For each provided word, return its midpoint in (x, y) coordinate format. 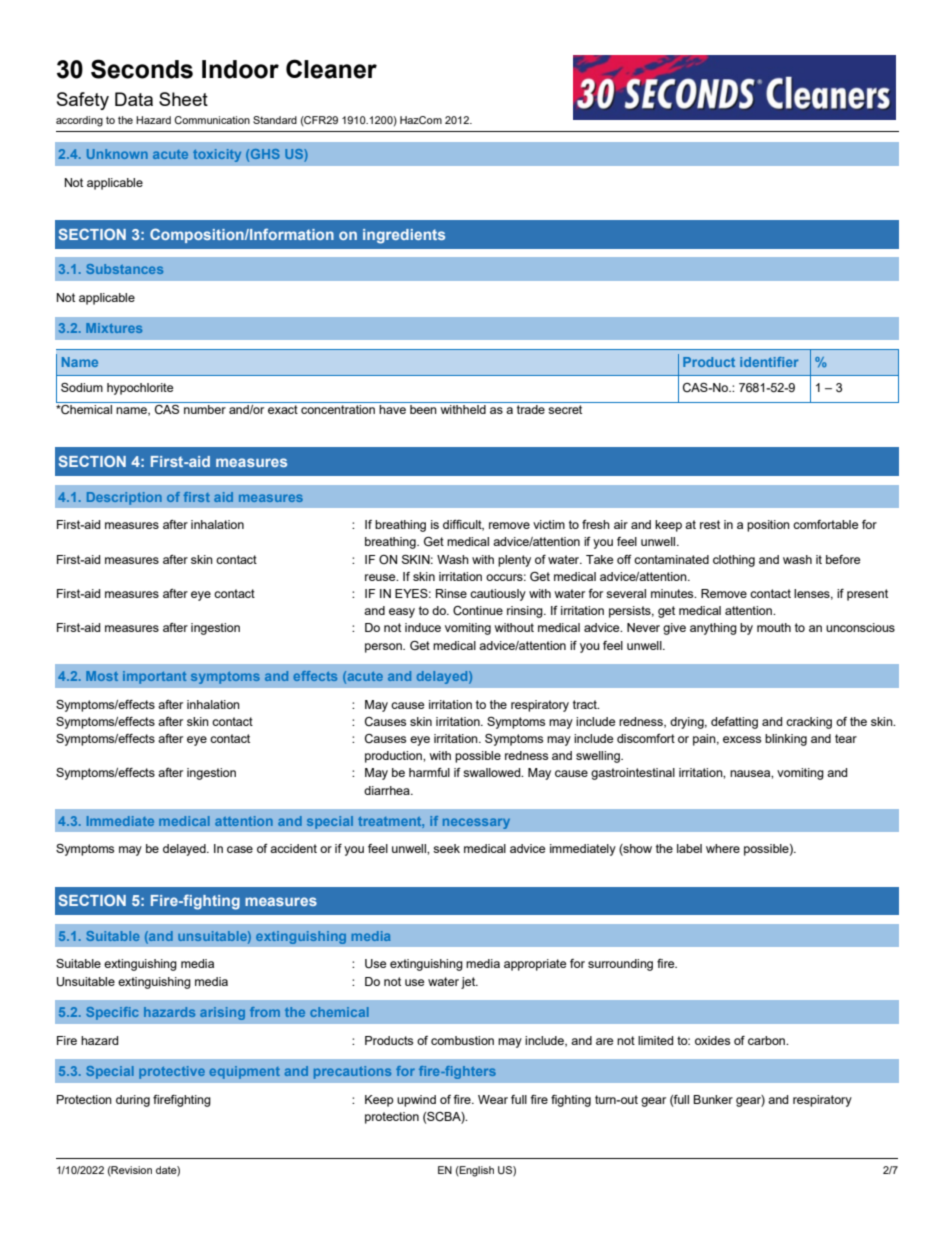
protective (172, 1072)
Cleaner (331, 69)
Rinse (451, 593)
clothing (734, 561)
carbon (768, 1040)
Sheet (183, 99)
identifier (769, 362)
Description (124, 498)
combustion (462, 1040)
